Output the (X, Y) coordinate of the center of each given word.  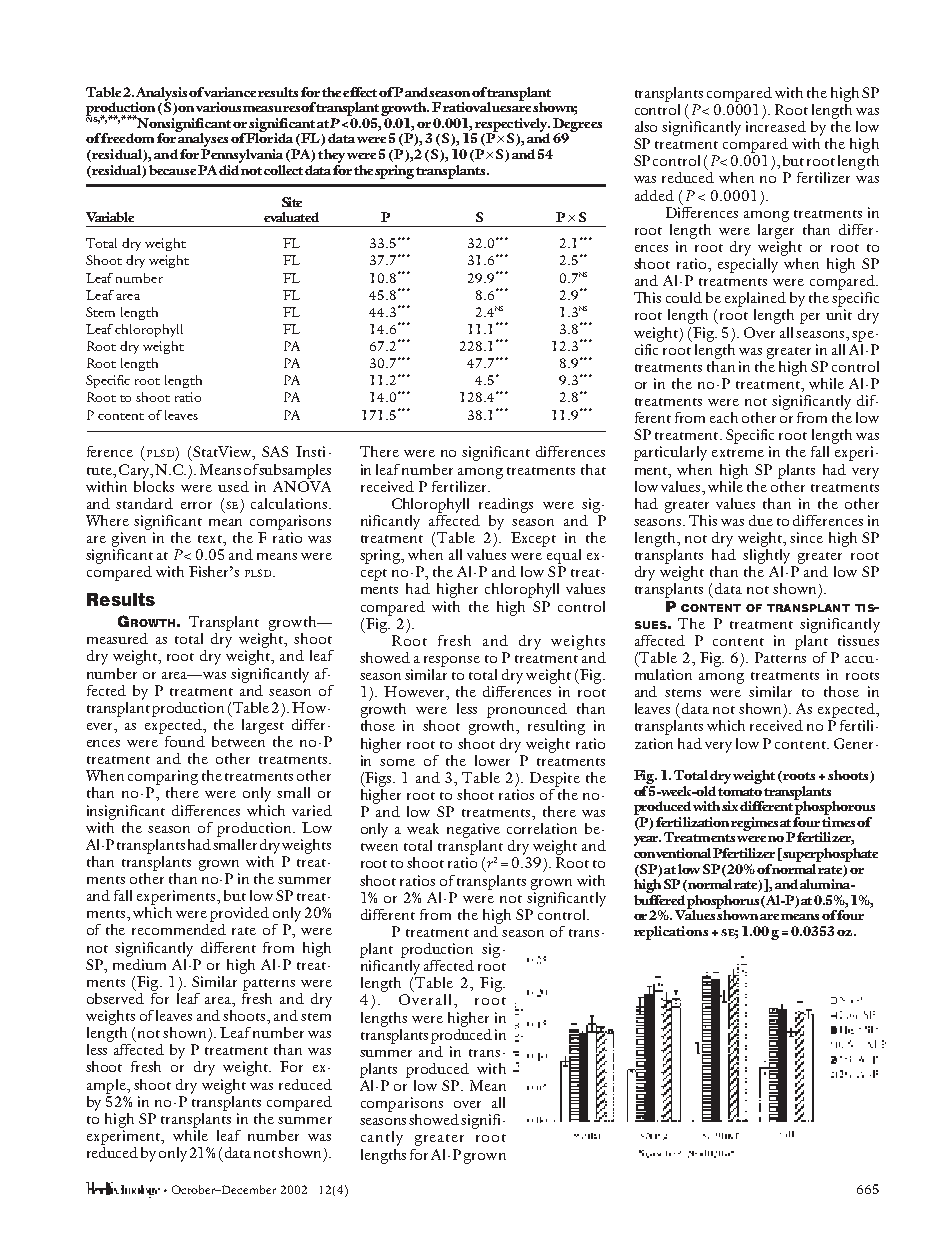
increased (776, 125)
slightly (766, 556)
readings (506, 505)
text (211, 539)
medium (139, 963)
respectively (511, 126)
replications (671, 933)
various (218, 107)
